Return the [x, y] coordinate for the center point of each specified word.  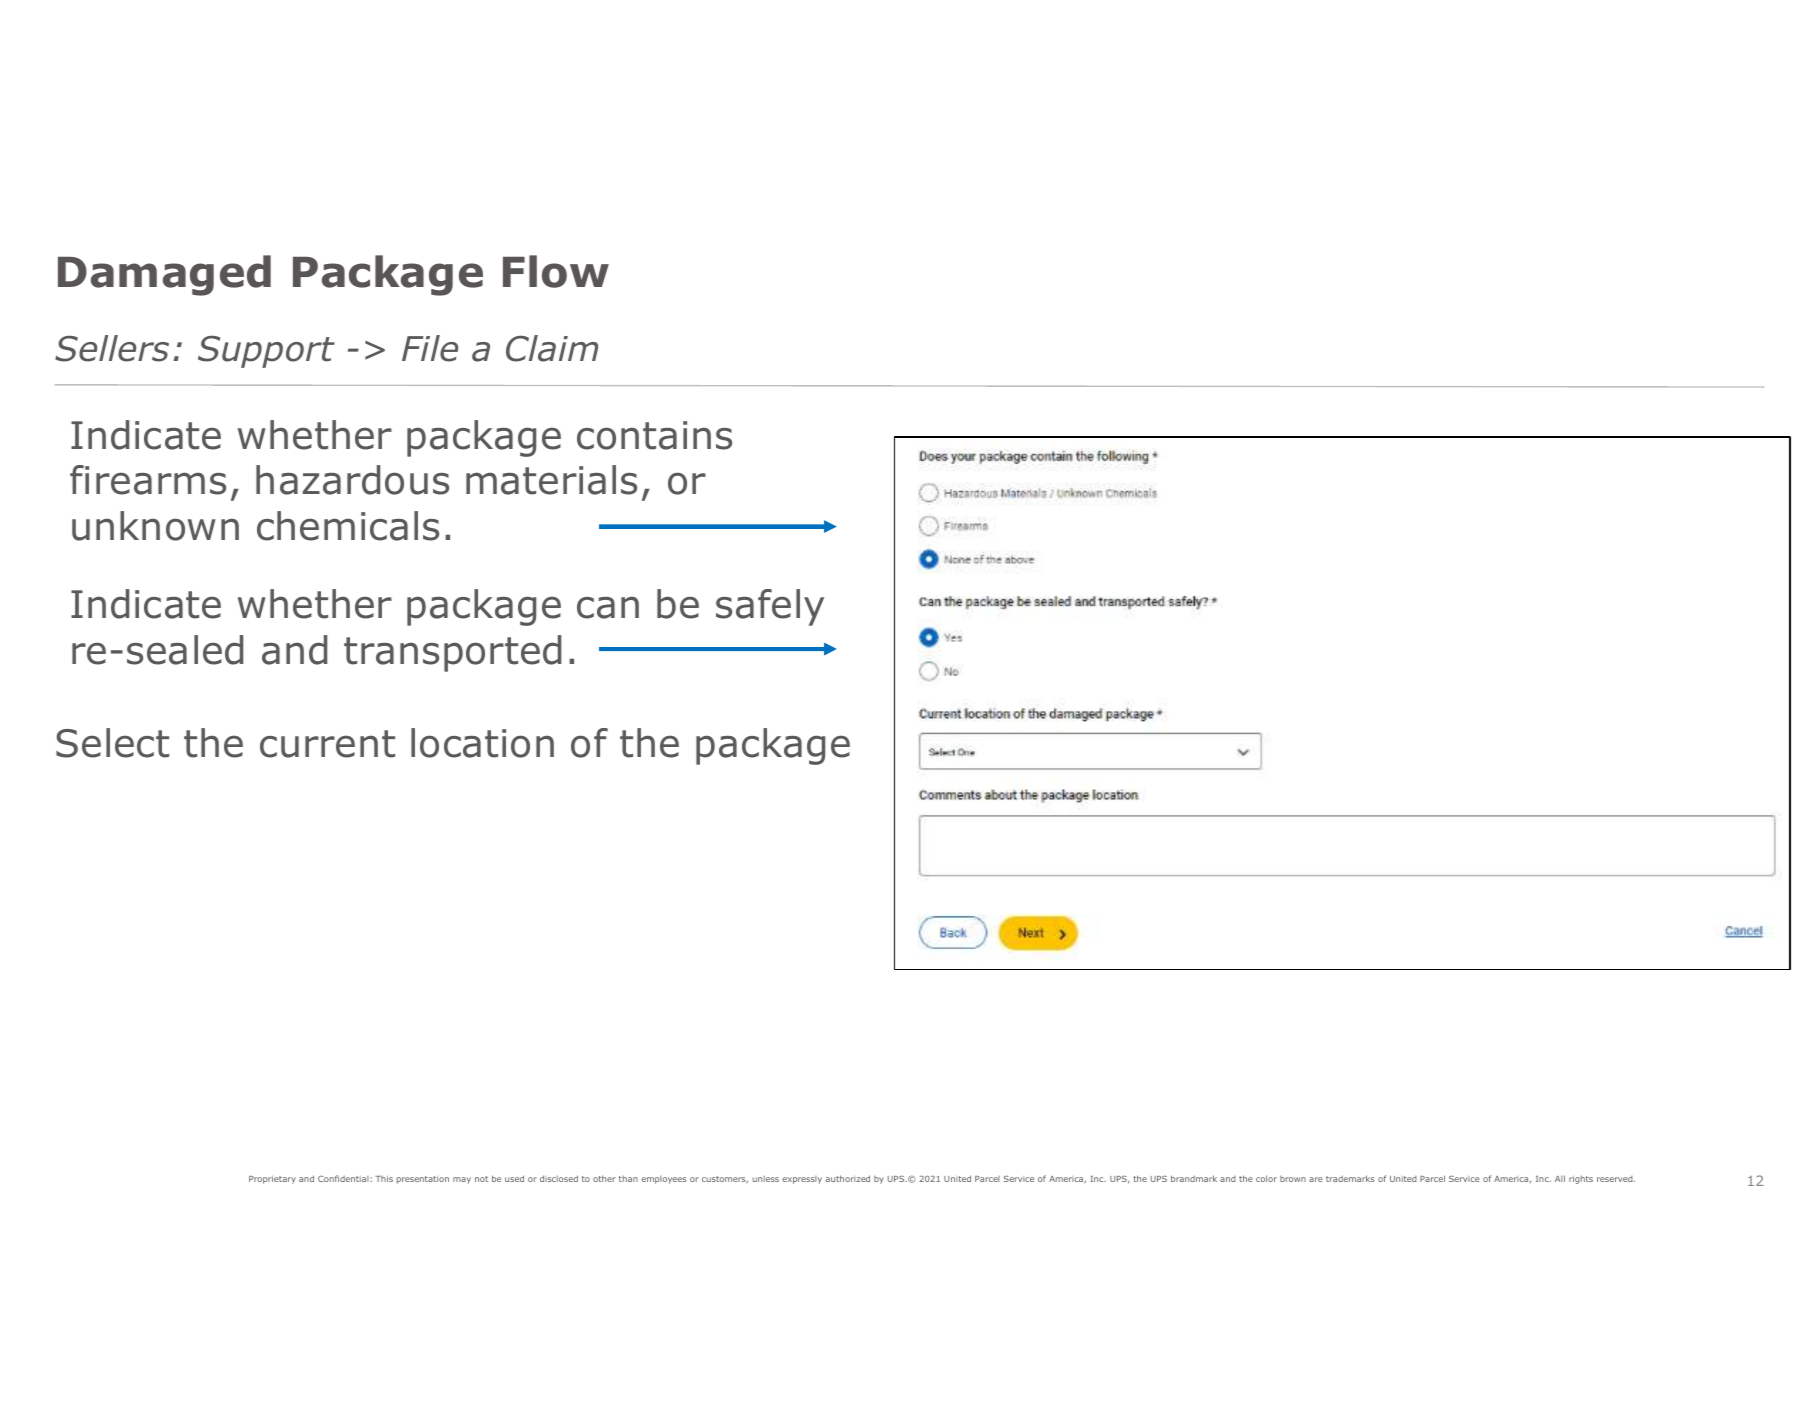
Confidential [344, 1178]
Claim [552, 348]
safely [770, 607]
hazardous [352, 480]
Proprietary [272, 1180]
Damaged [164, 275]
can [608, 608]
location [482, 743]
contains [654, 435]
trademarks [1350, 1178]
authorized [848, 1178]
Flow [556, 271]
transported [452, 653]
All [1560, 1178]
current [327, 744]
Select [112, 743]
